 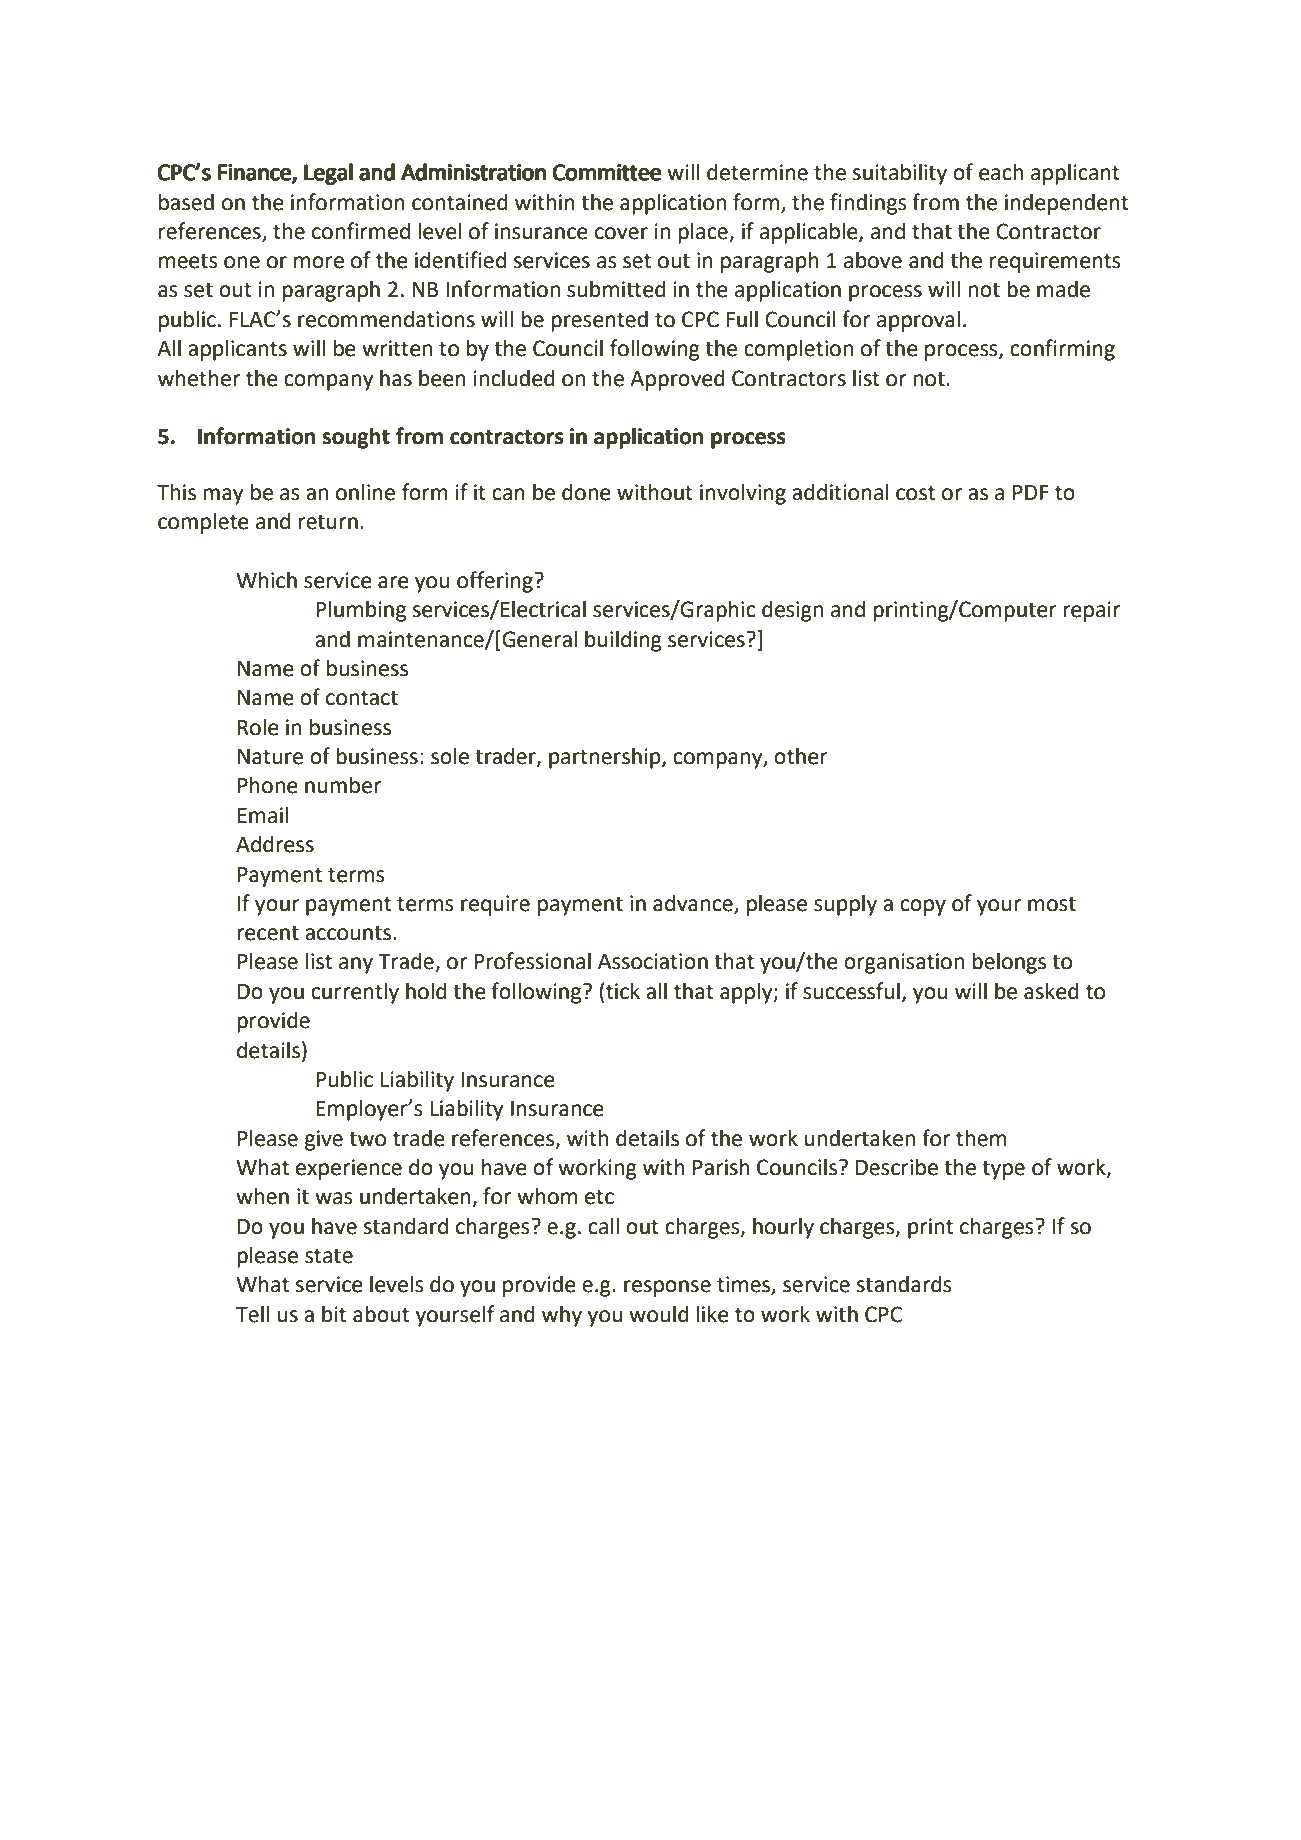 I want to click on cover, so click(x=621, y=233).
